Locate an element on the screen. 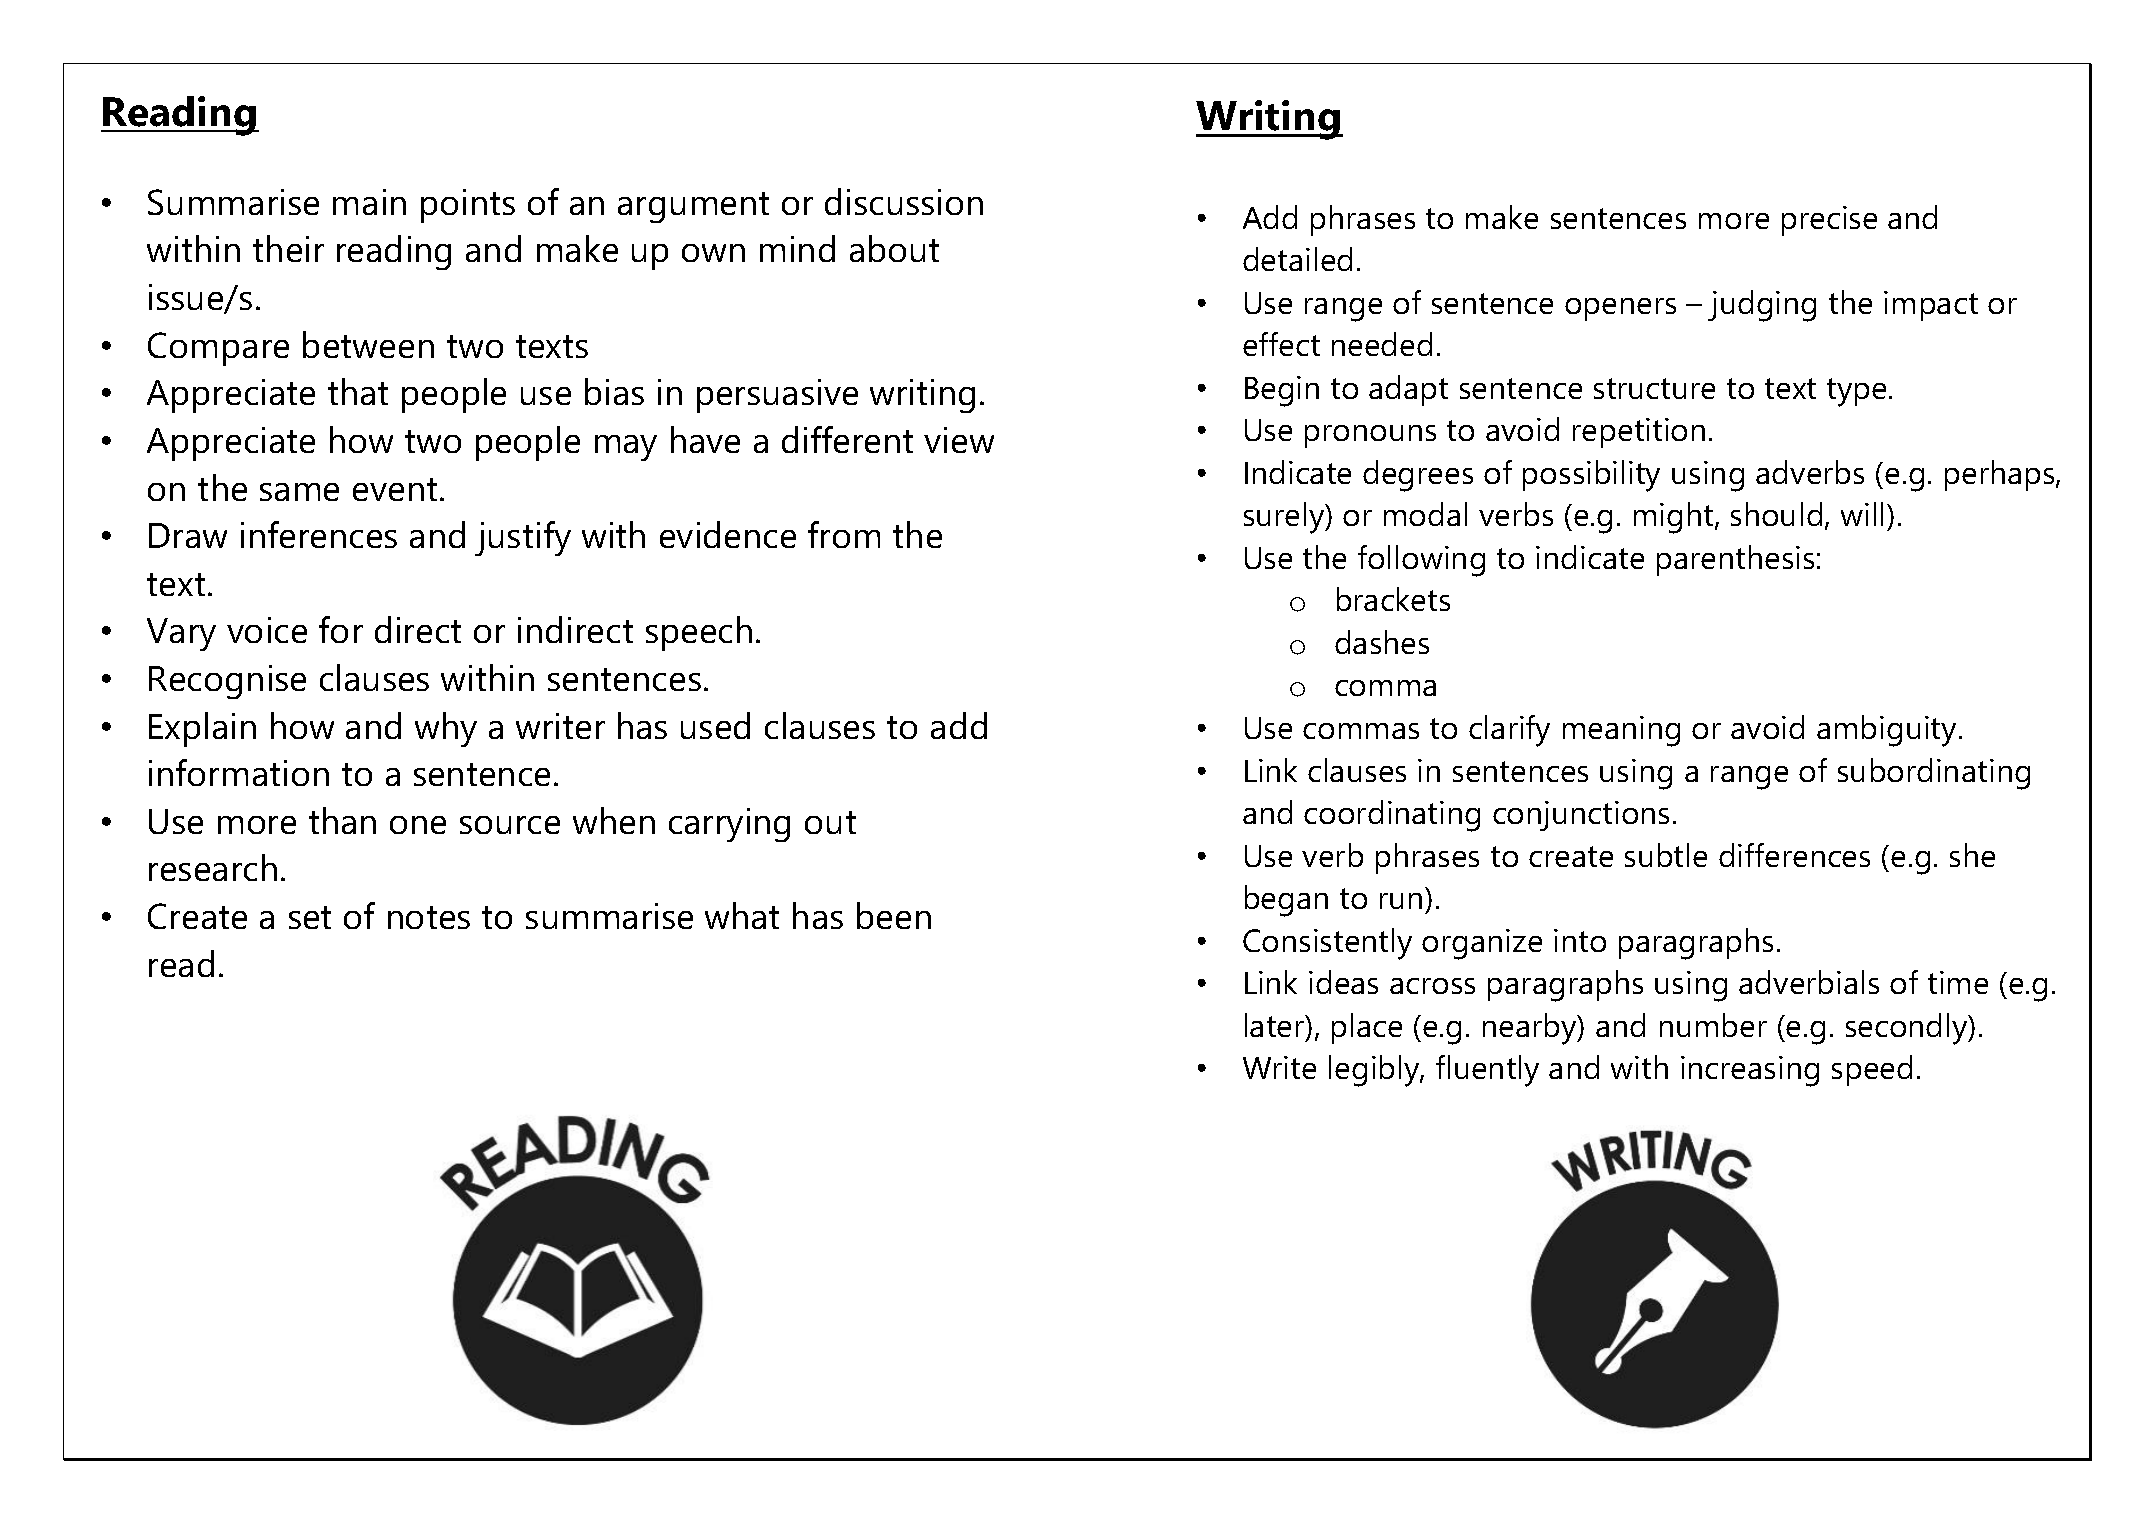 The image size is (2153, 1522). number is located at coordinates (1713, 1025).
